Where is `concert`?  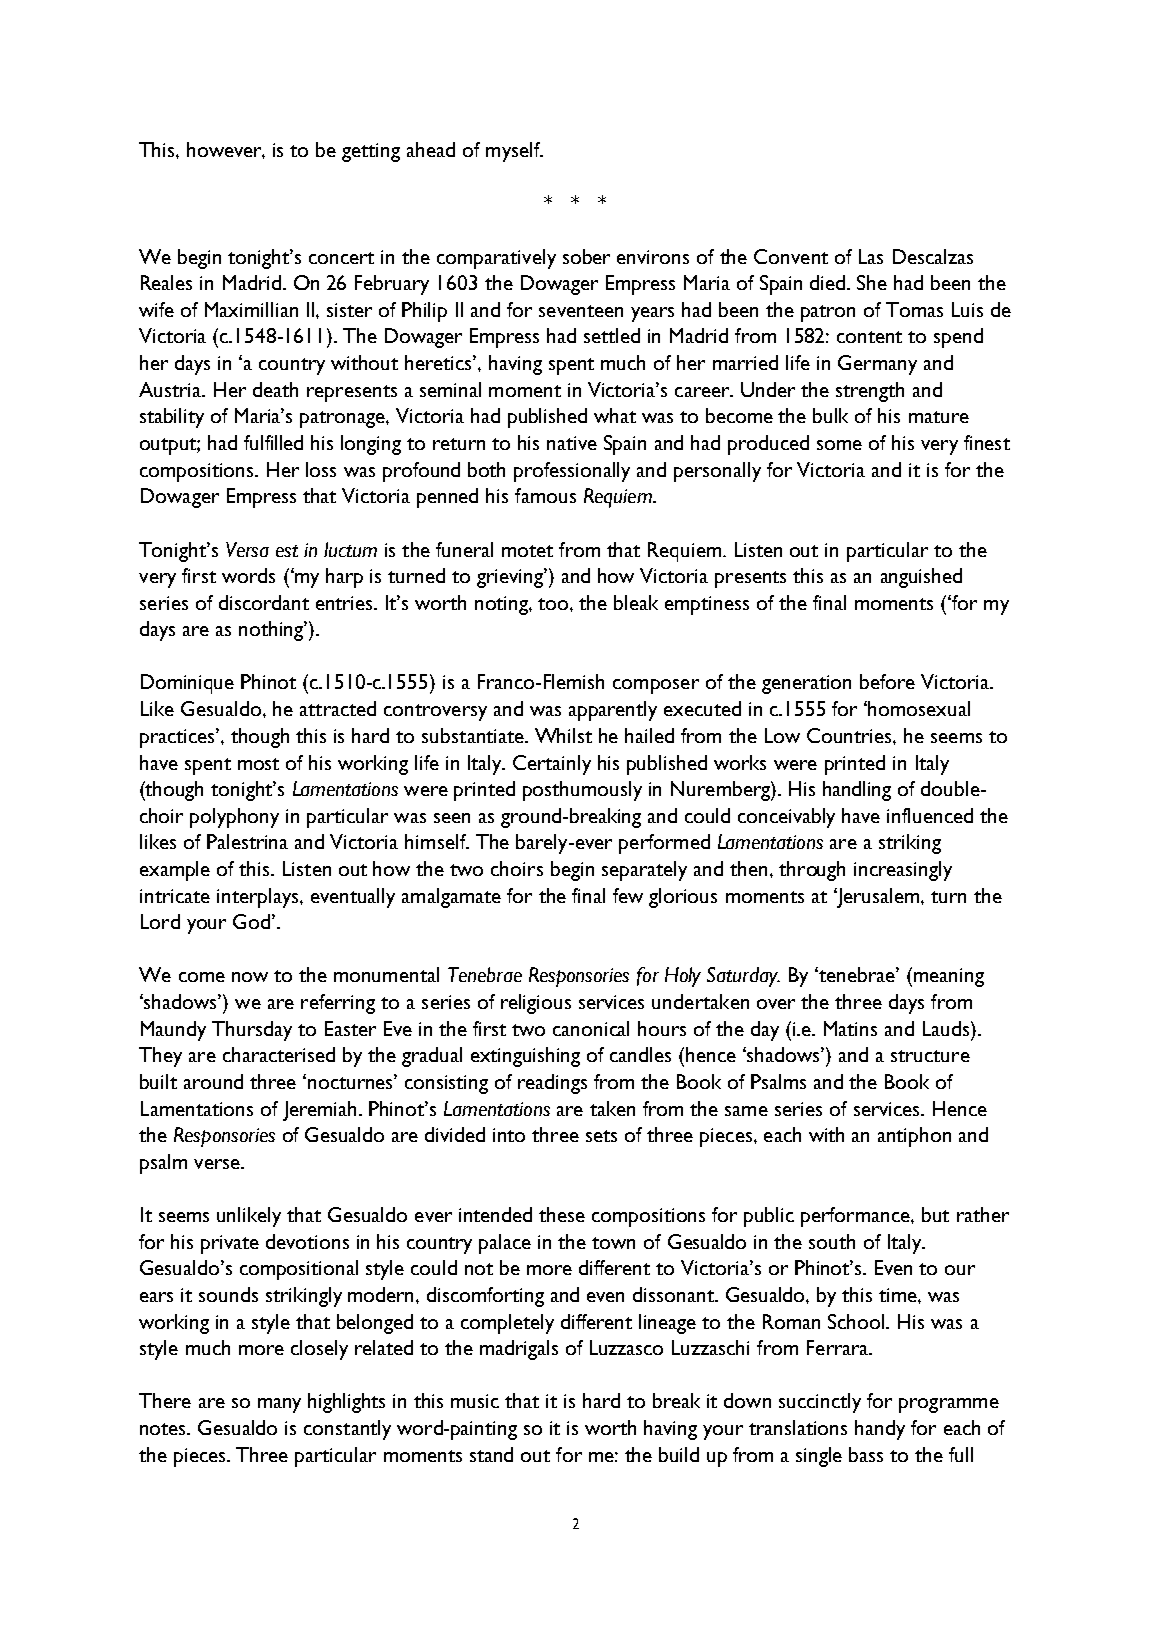
concert is located at coordinates (341, 258).
